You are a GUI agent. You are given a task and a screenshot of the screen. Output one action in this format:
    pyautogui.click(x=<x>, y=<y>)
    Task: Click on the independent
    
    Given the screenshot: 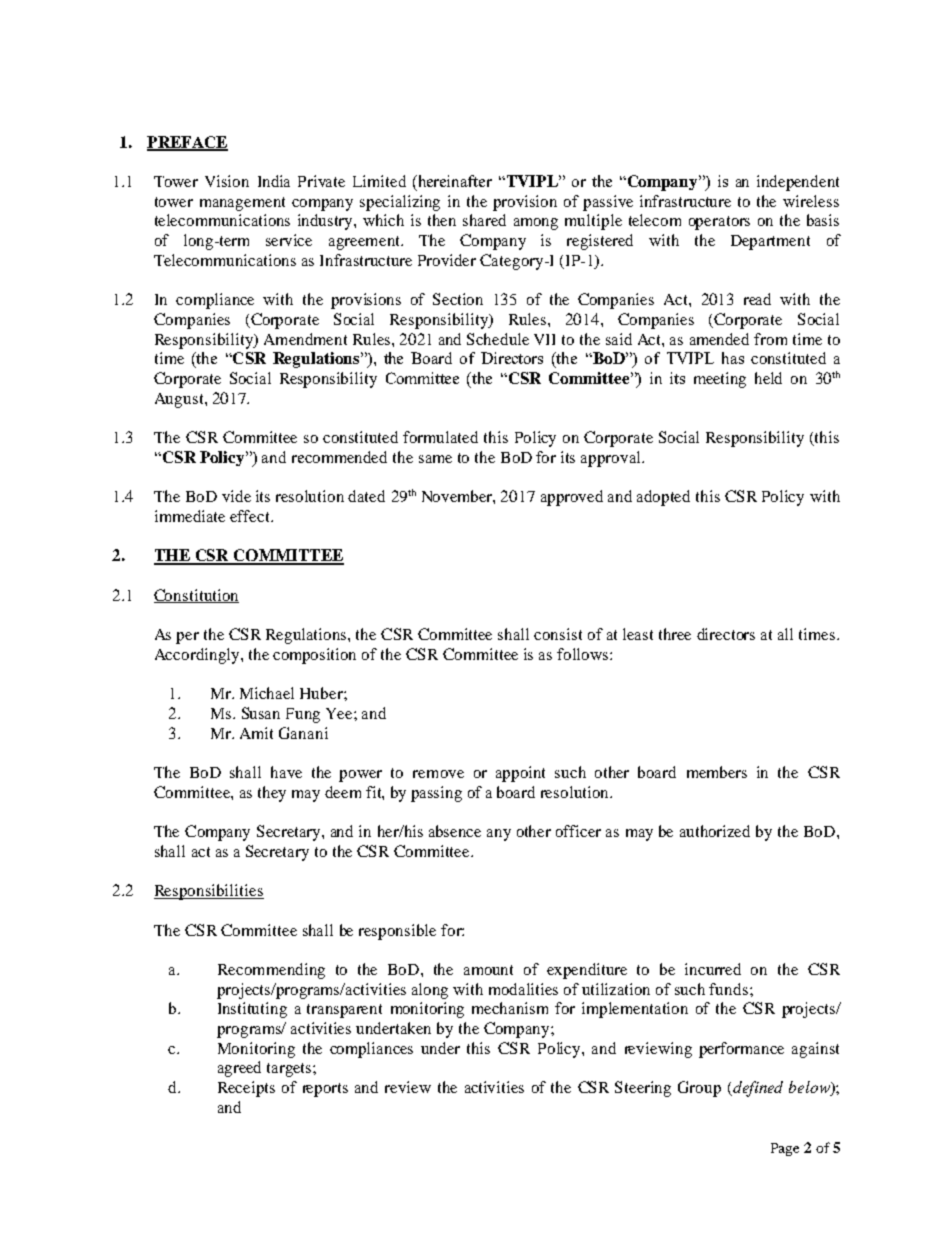 What is the action you would take?
    pyautogui.click(x=798, y=183)
